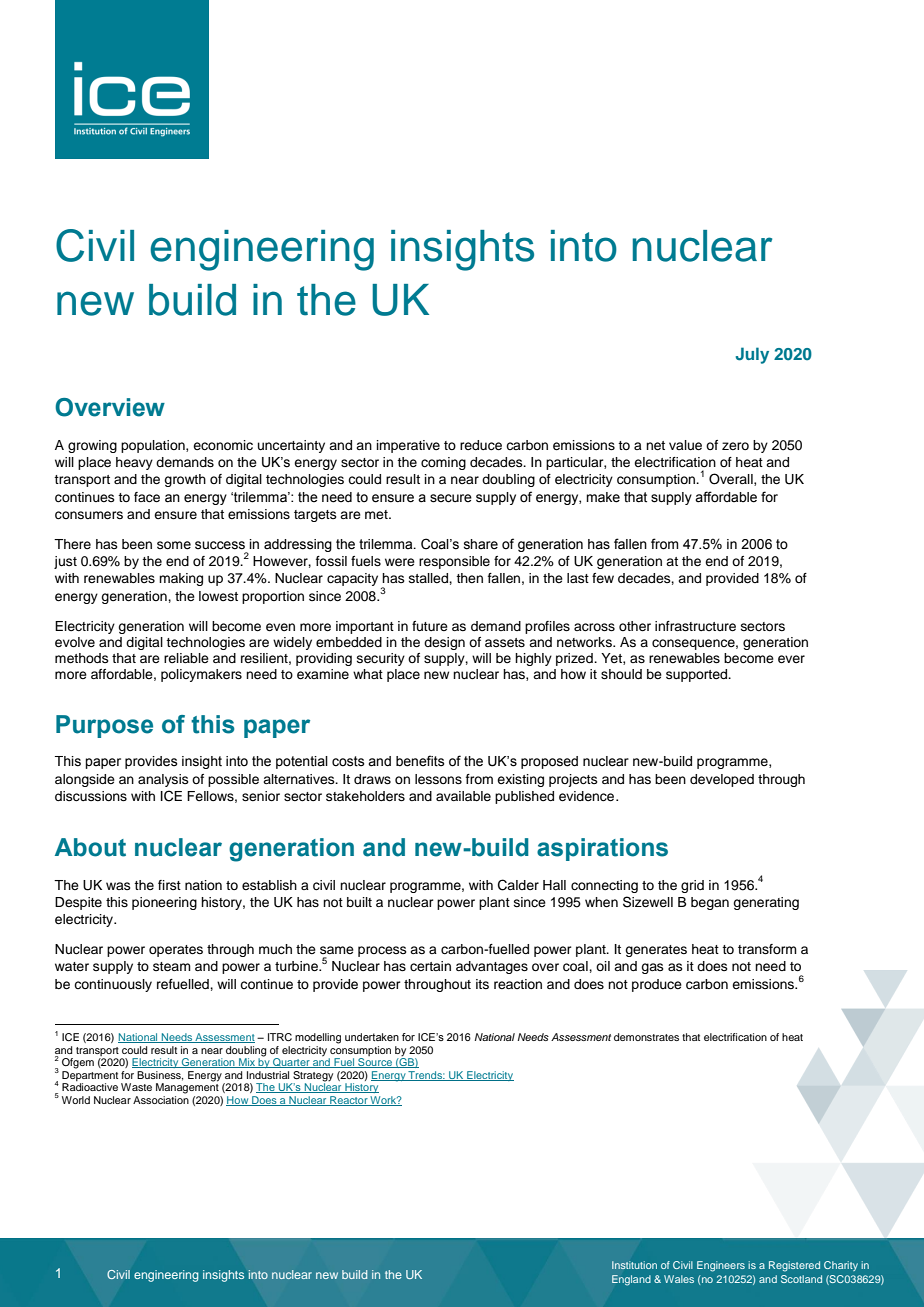 The width and height of the image is (924, 1307). Describe the element at coordinates (722, 780) in the image. I see `developed` at that location.
